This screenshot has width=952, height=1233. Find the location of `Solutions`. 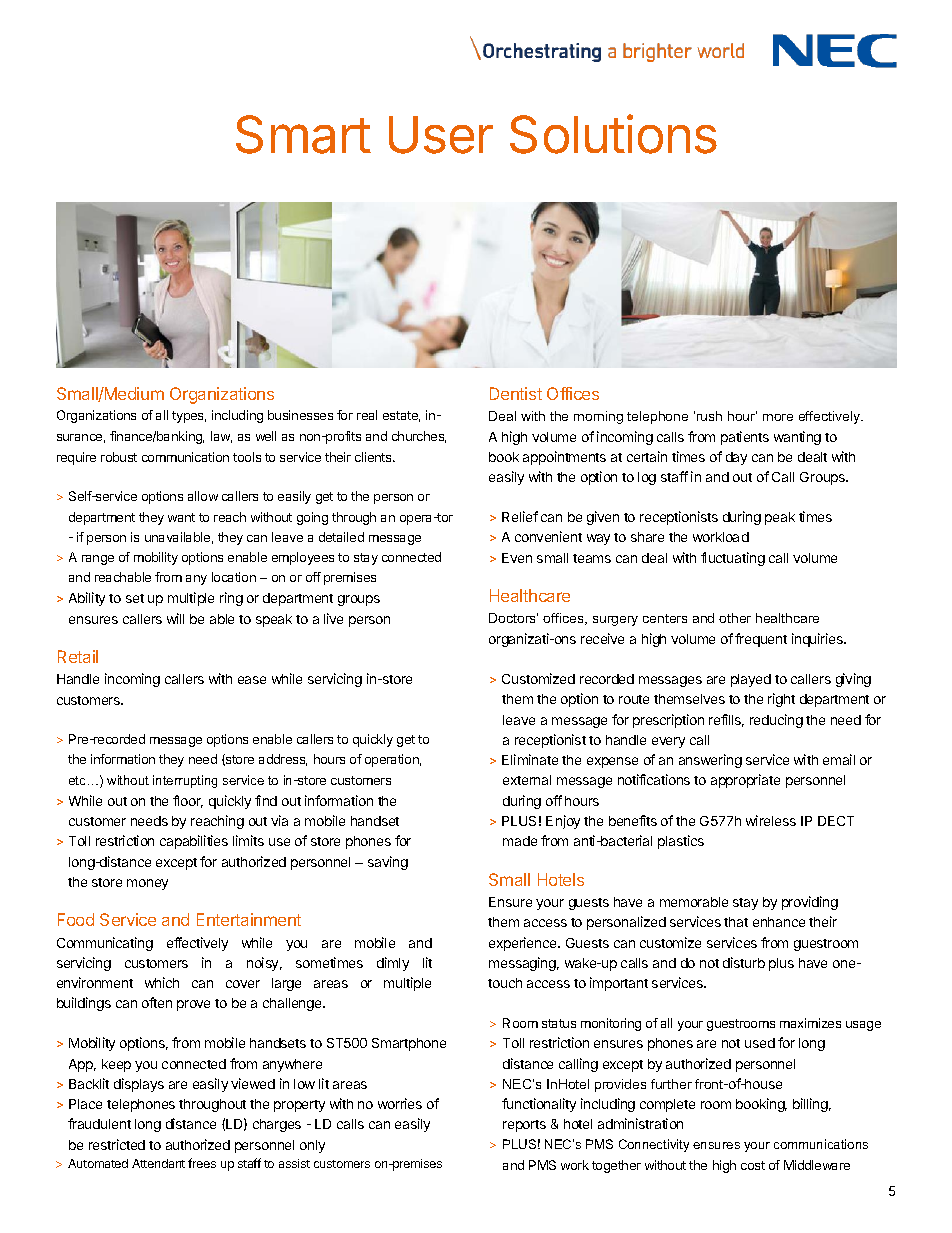

Solutions is located at coordinates (613, 134).
